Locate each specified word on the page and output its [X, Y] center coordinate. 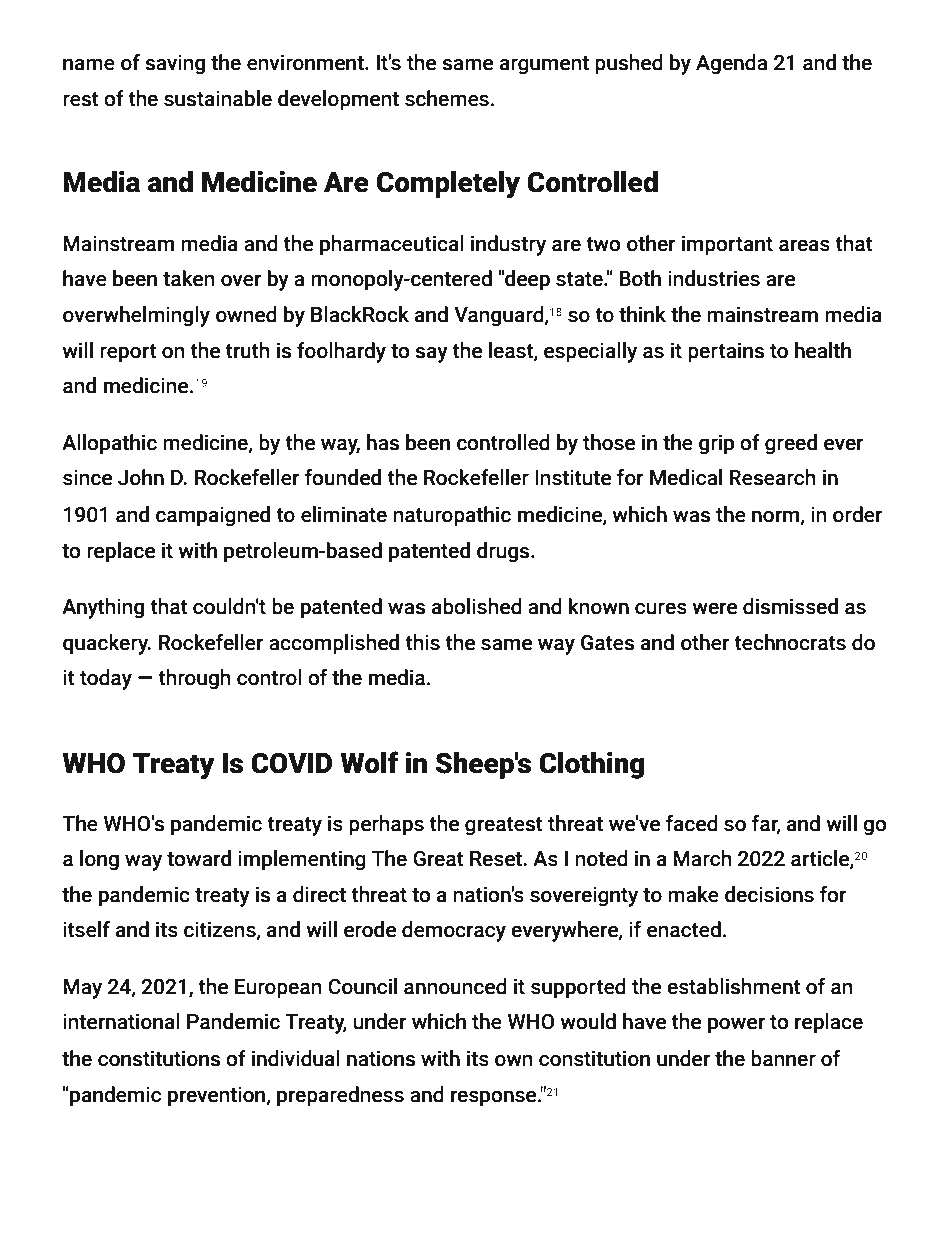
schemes [447, 98]
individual [296, 1058]
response [494, 1098]
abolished [477, 606]
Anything [103, 608]
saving [175, 64]
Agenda [731, 64]
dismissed [790, 606]
